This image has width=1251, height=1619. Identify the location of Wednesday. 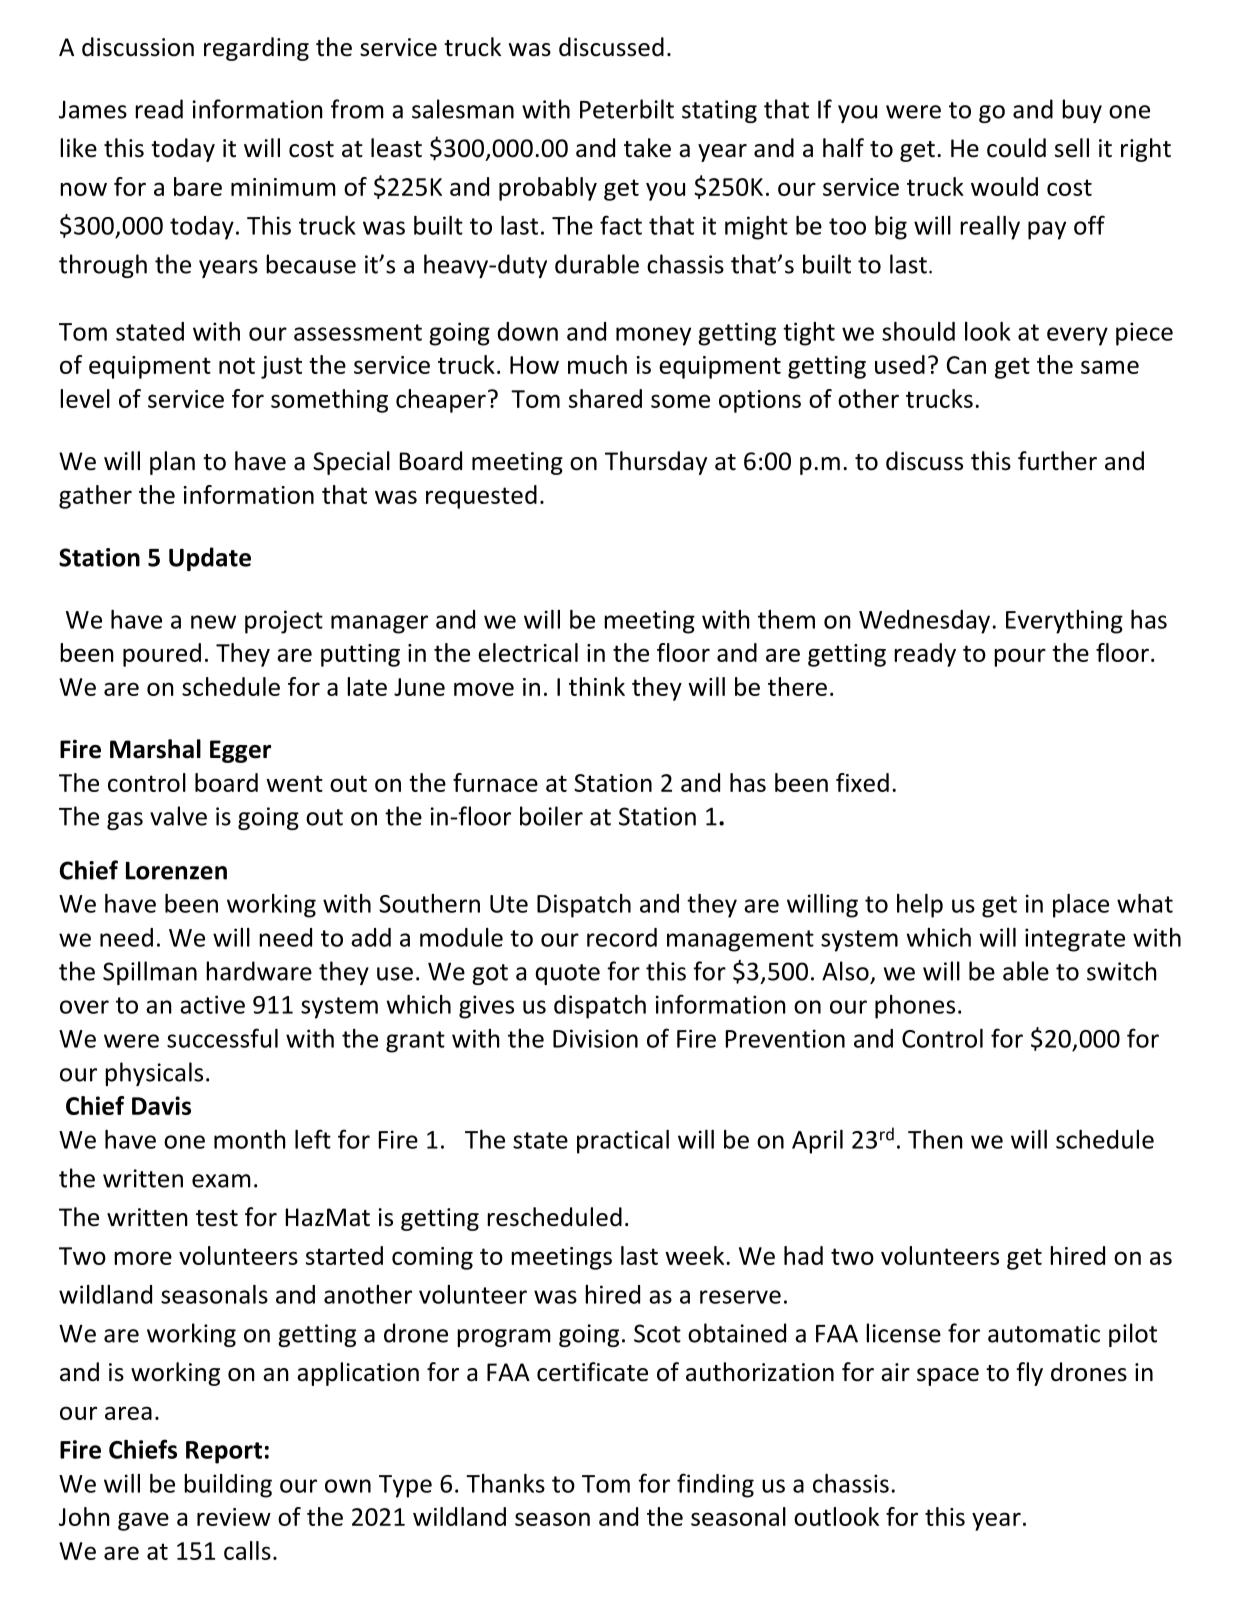
(924, 622).
